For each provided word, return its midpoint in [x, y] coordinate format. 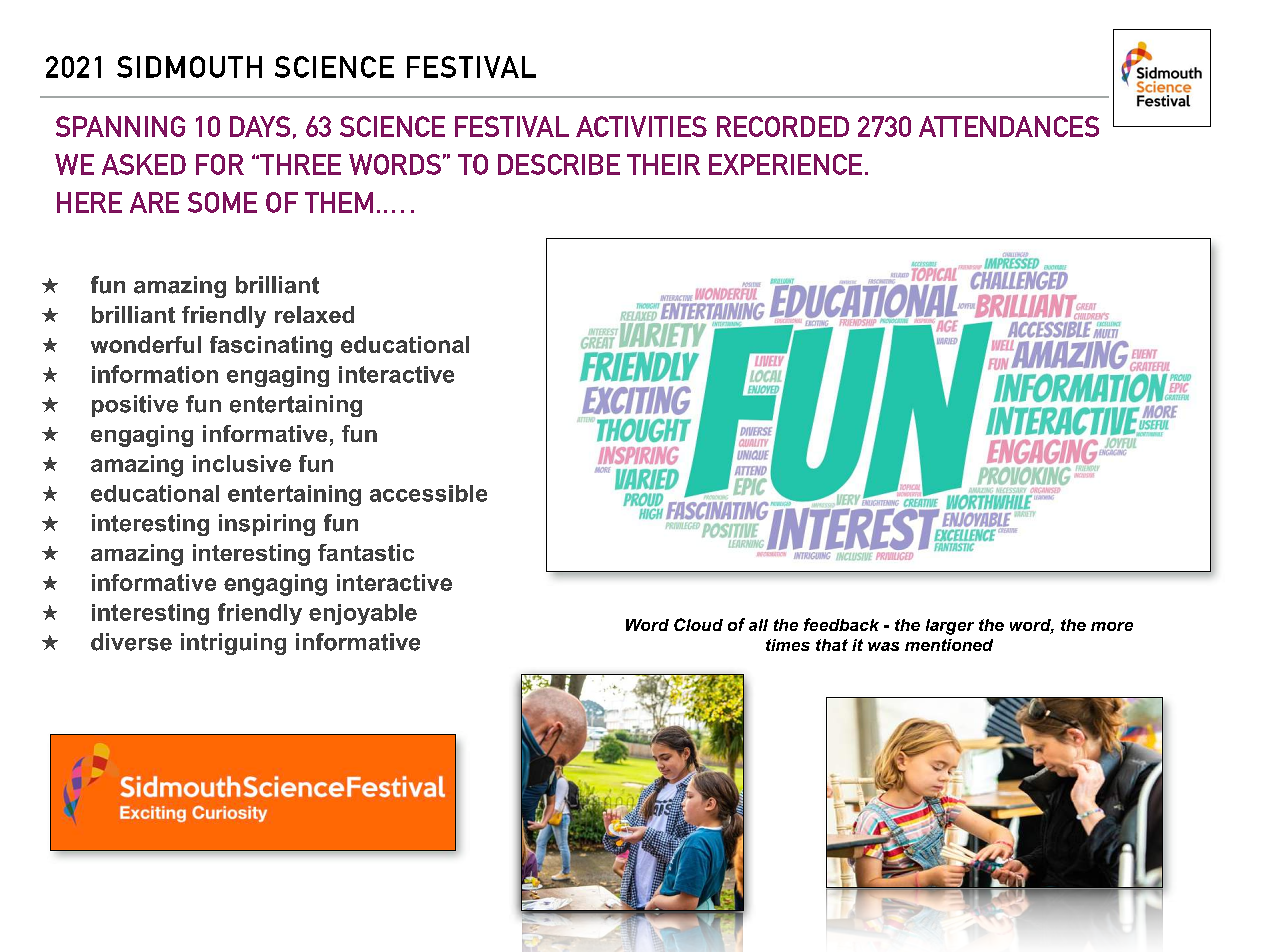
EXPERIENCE [785, 164]
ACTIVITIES [641, 126]
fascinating [271, 347]
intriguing [233, 644]
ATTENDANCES [1009, 126]
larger [950, 627]
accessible [428, 493]
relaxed [314, 314]
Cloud [698, 624]
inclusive [242, 463]
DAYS [260, 126]
